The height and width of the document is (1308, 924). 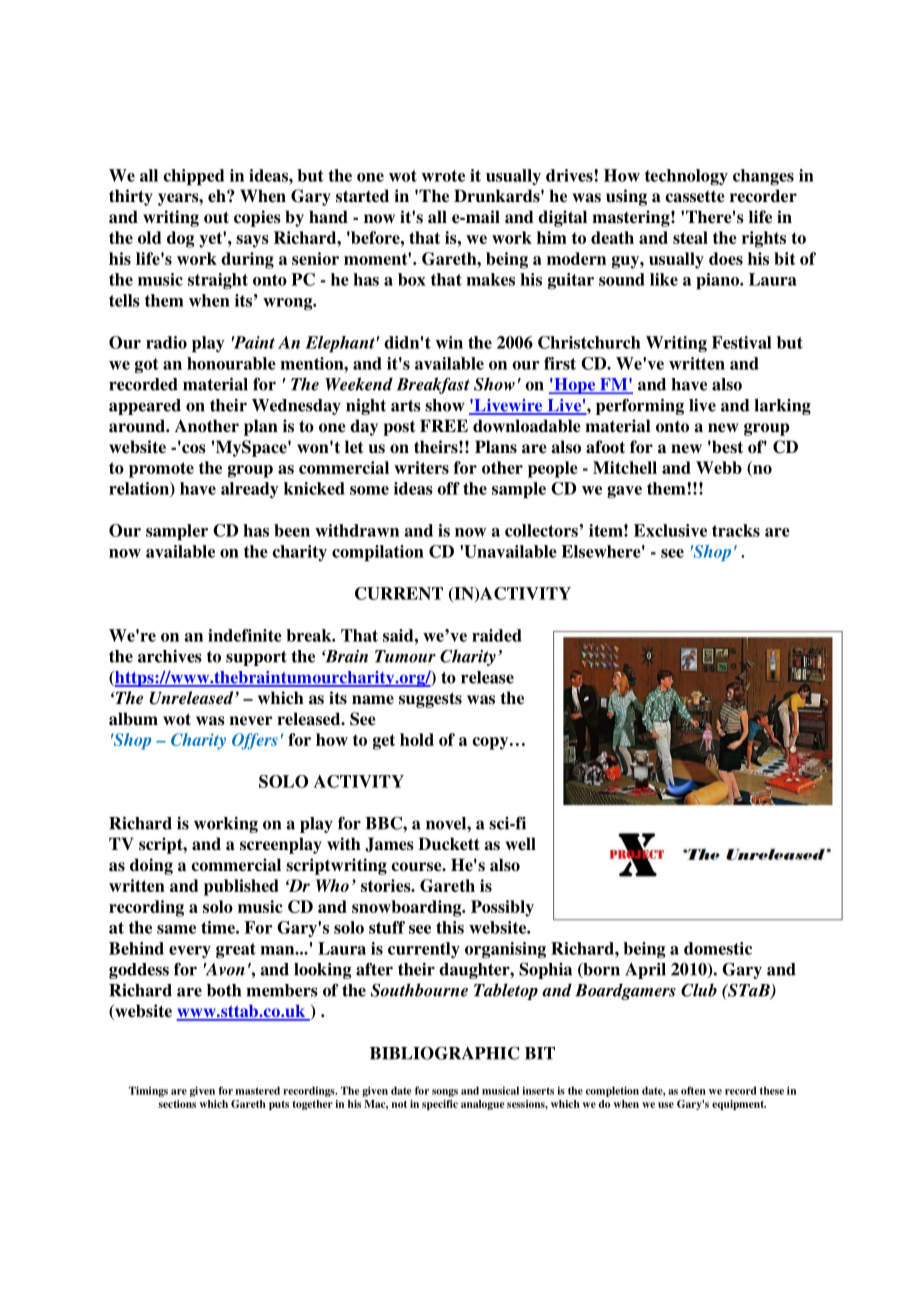 What do you see at coordinates (695, 197) in the document?
I see `cassette` at bounding box center [695, 197].
